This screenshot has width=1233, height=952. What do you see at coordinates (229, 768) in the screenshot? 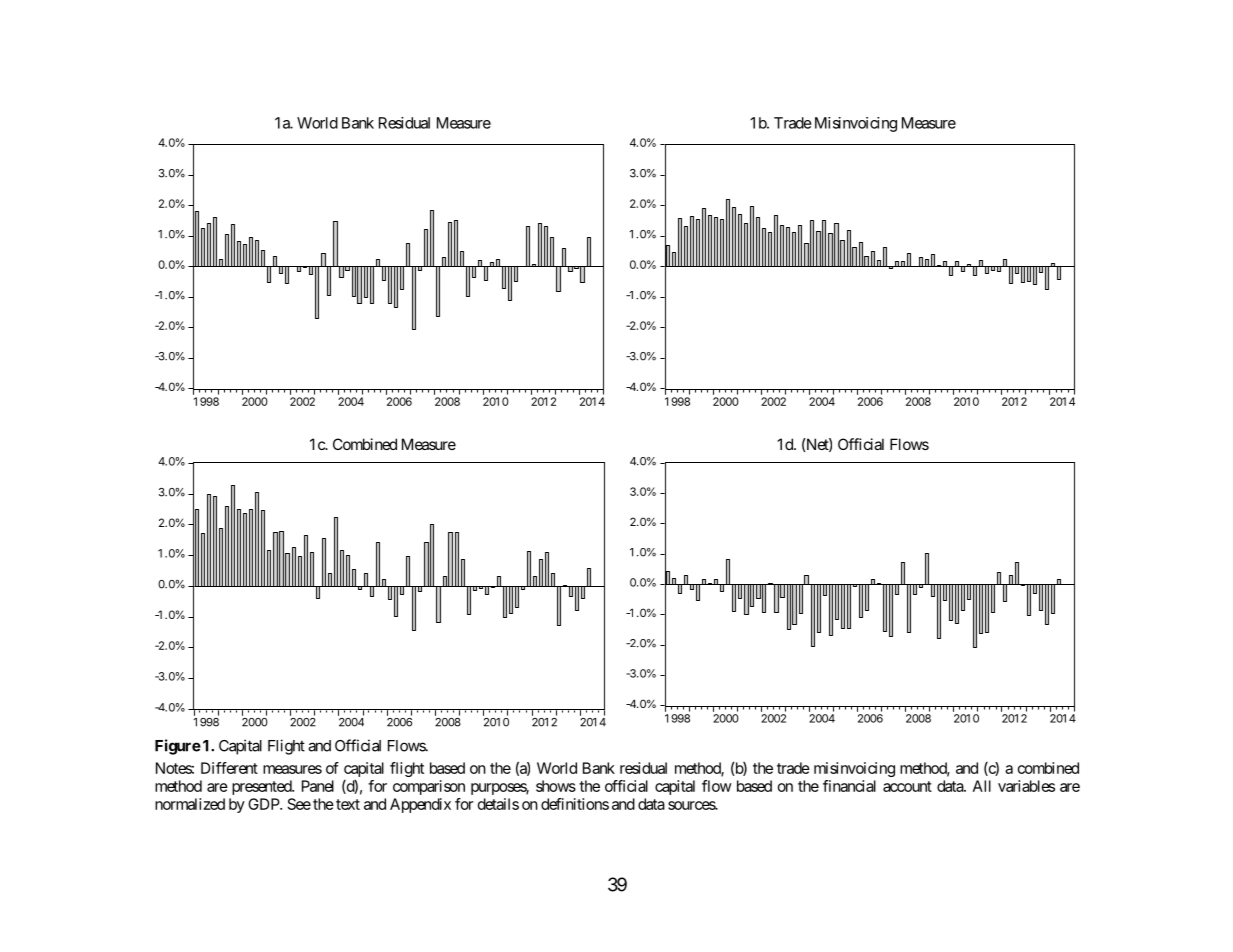
I see `Different` at bounding box center [229, 768].
